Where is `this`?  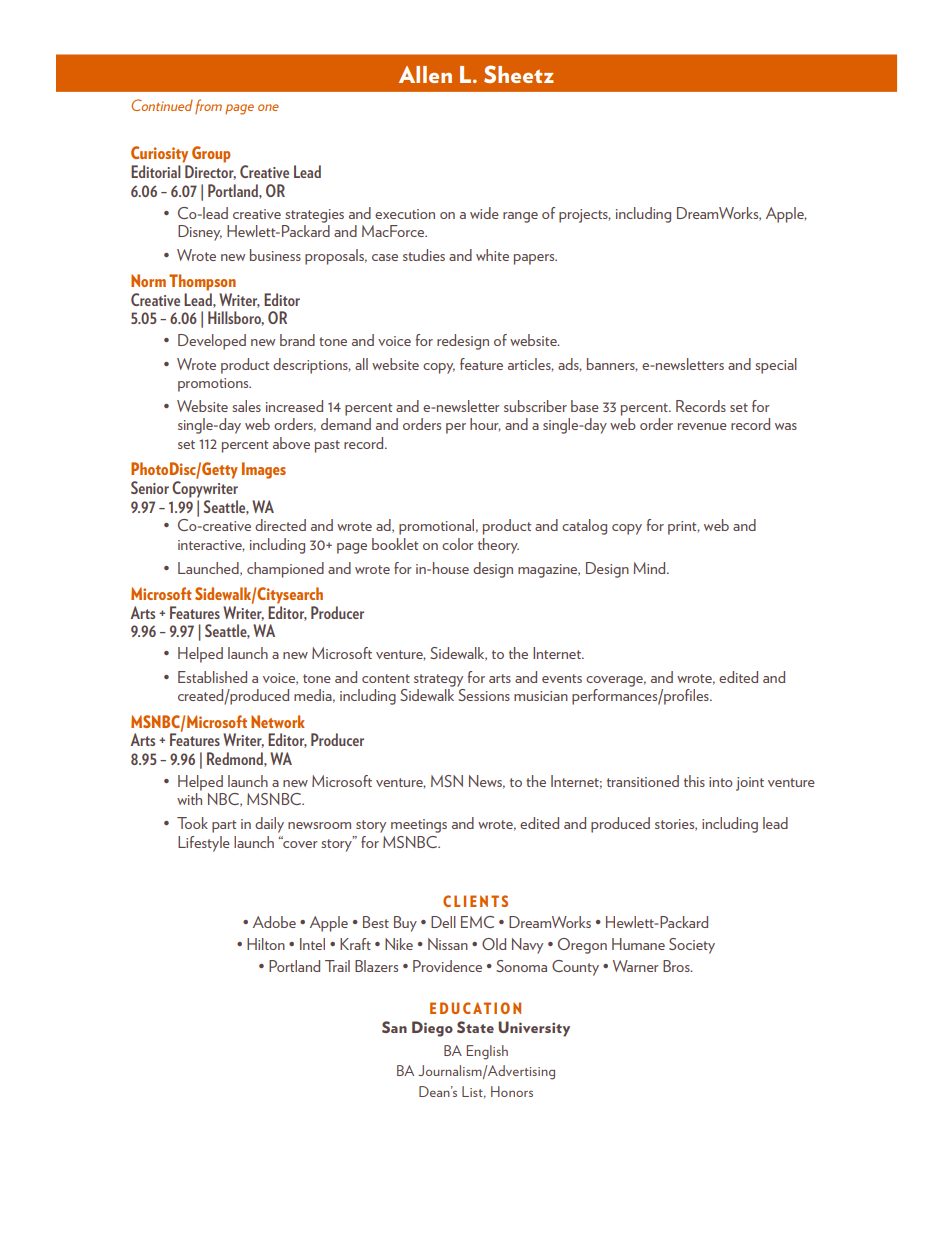
this is located at coordinates (694, 781).
